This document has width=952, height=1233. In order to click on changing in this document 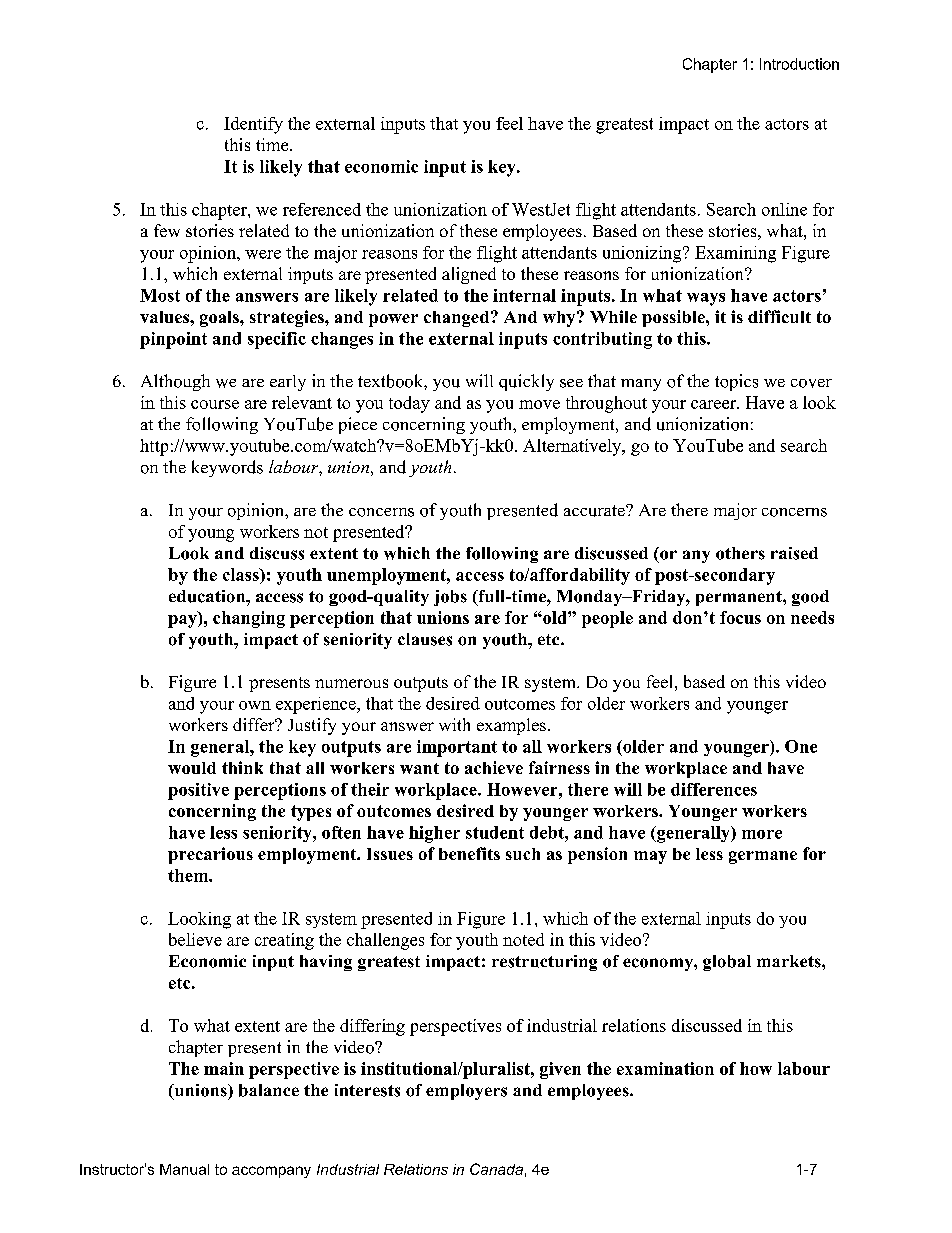, I will do `click(249, 619)`.
